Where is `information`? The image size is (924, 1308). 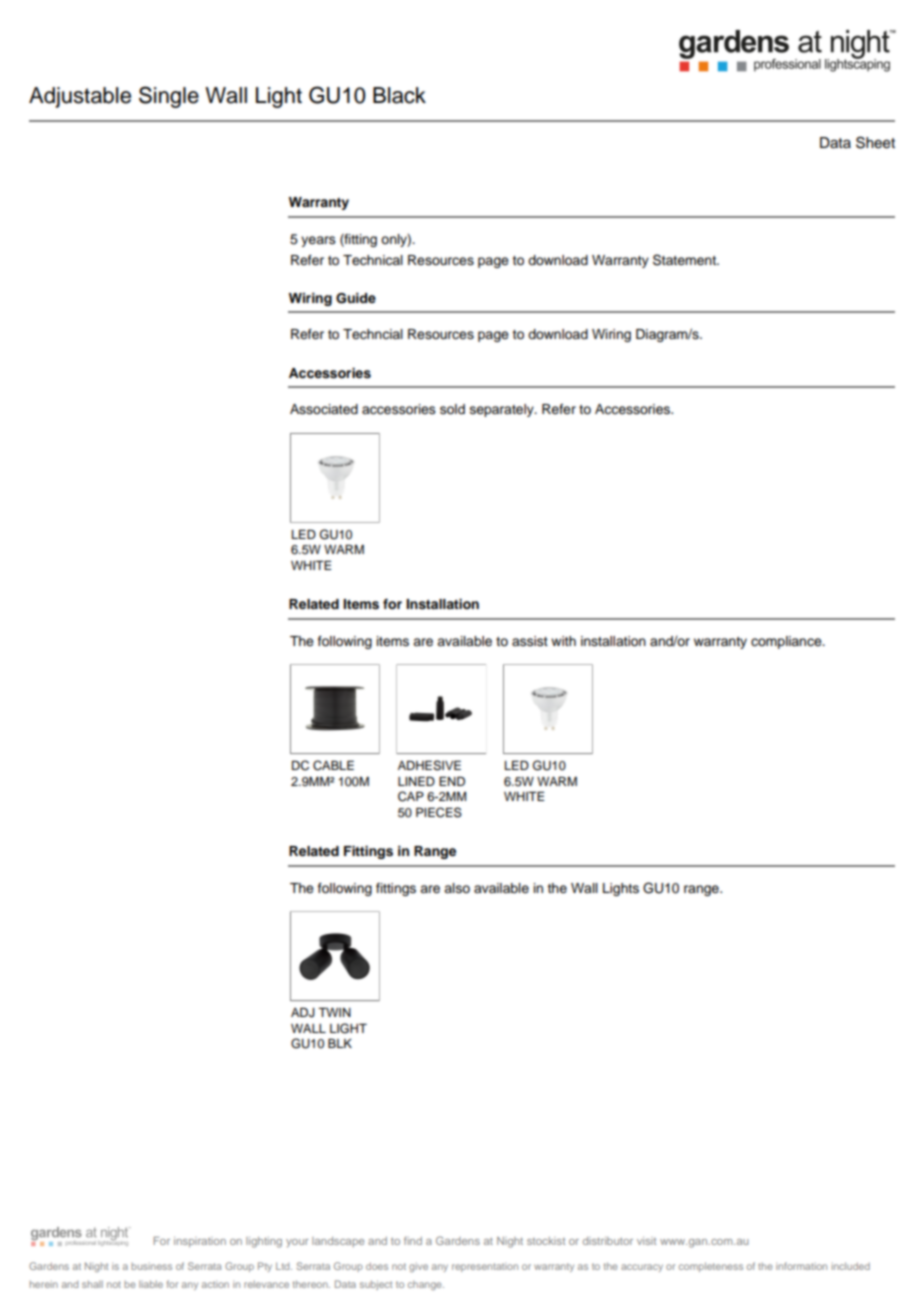
information is located at coordinates (801, 1266).
